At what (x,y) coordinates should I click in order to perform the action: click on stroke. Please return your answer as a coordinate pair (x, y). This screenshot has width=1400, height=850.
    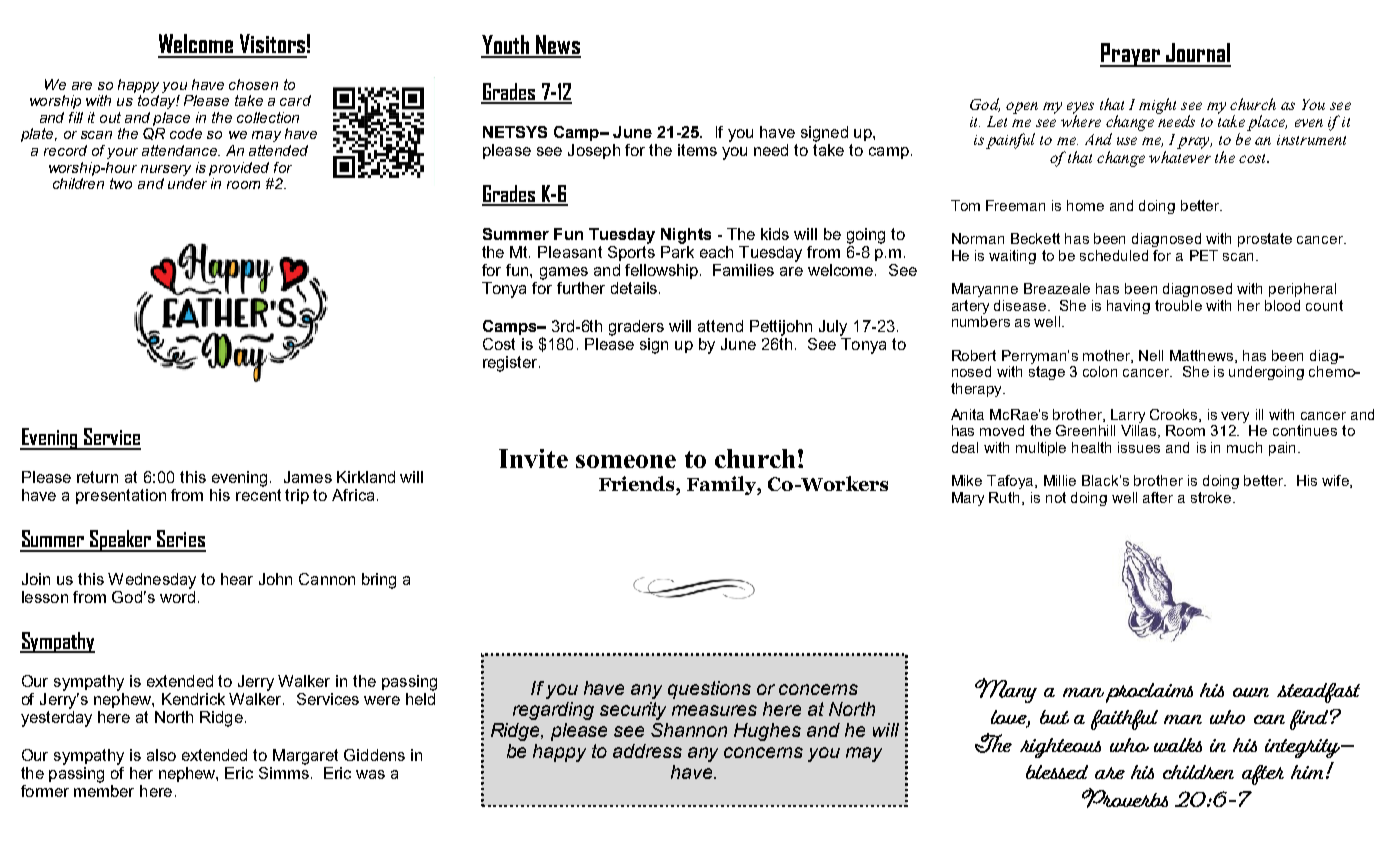
    Looking at the image, I should click on (1212, 497).
